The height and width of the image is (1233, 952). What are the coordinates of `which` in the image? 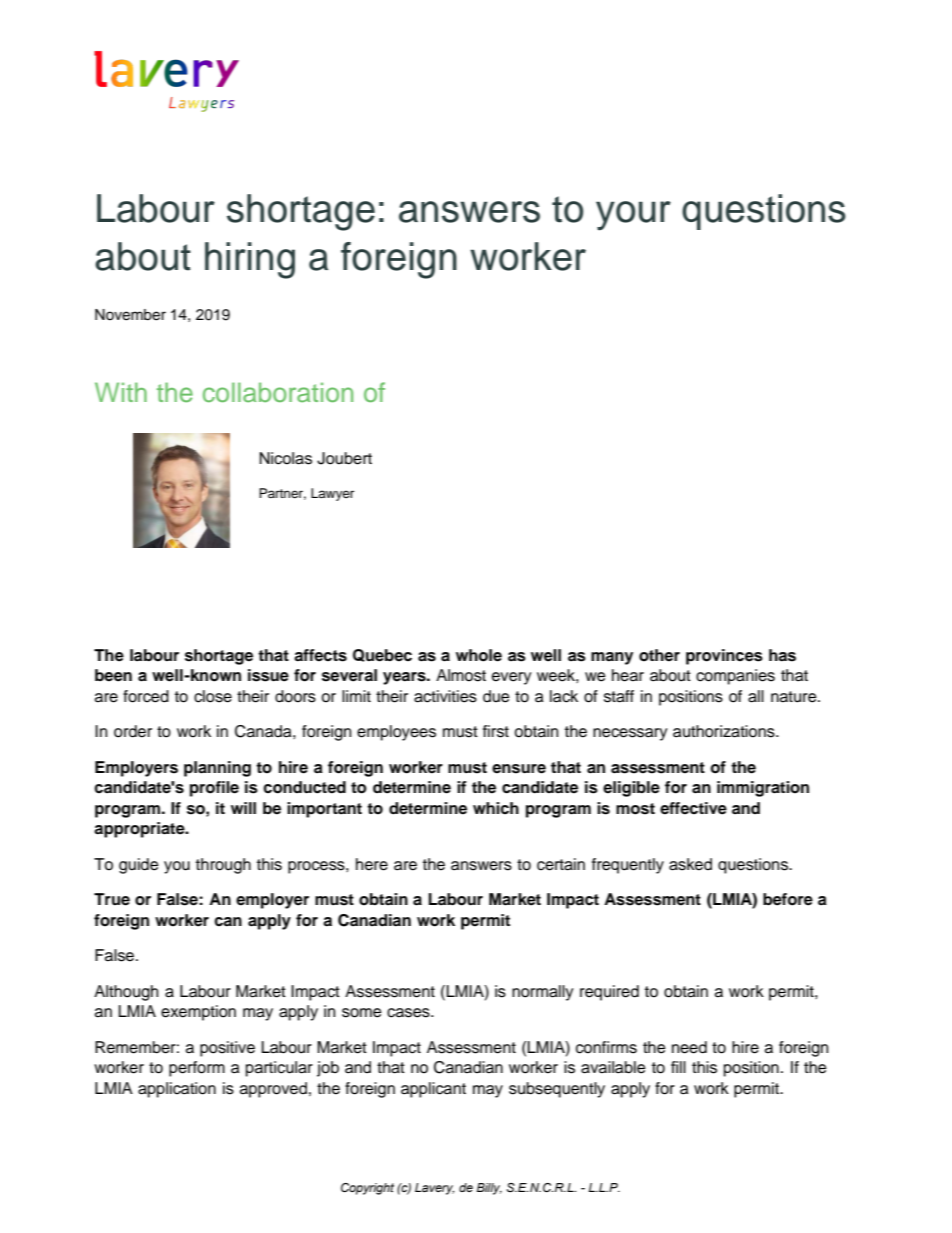 It's located at (496, 808).
